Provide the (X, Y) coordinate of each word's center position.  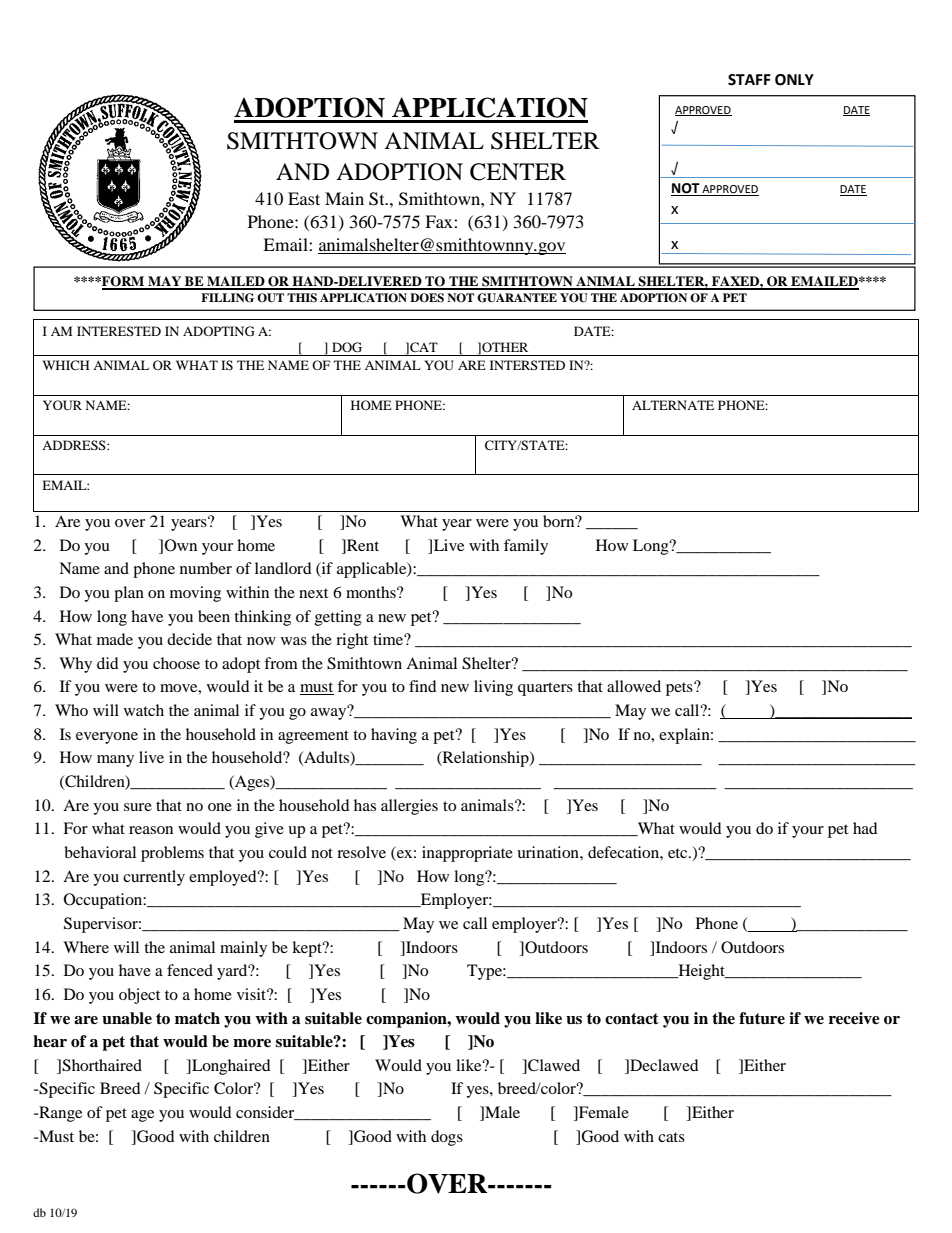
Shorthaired (102, 1065)
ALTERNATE (673, 405)
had (865, 828)
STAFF (749, 80)
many (115, 761)
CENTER (518, 172)
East (304, 198)
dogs (447, 1138)
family (526, 547)
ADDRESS (75, 445)
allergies (409, 807)
